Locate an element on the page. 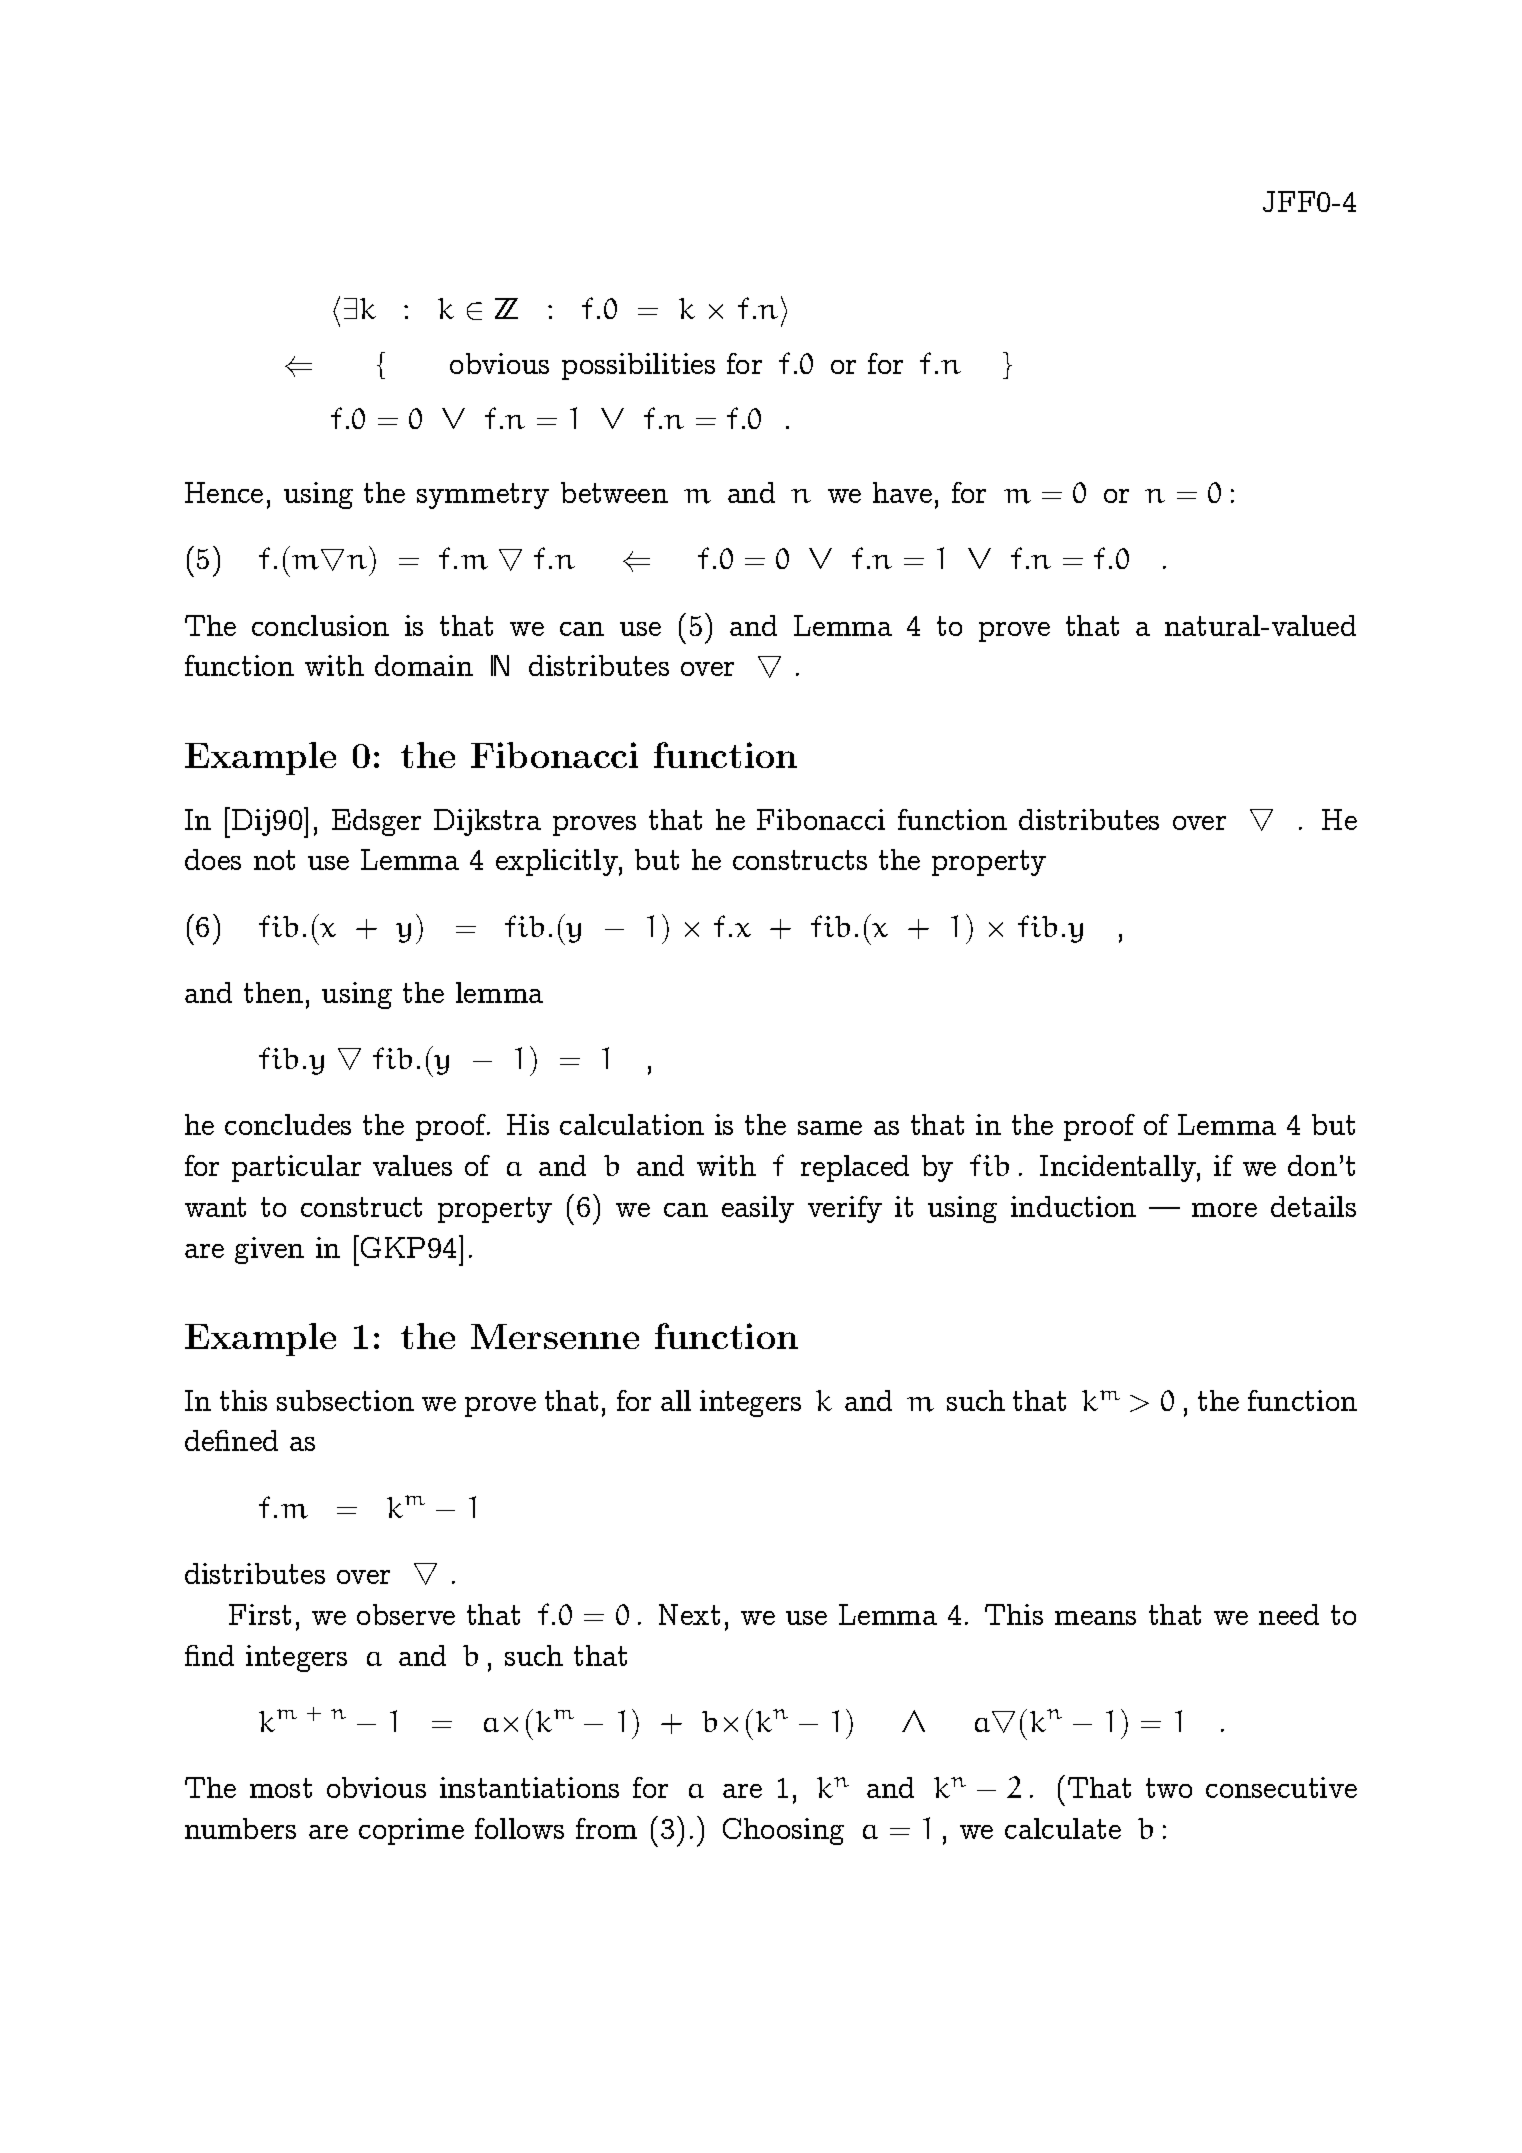 The width and height of the document is (1522, 2153). same is located at coordinates (830, 1128).
